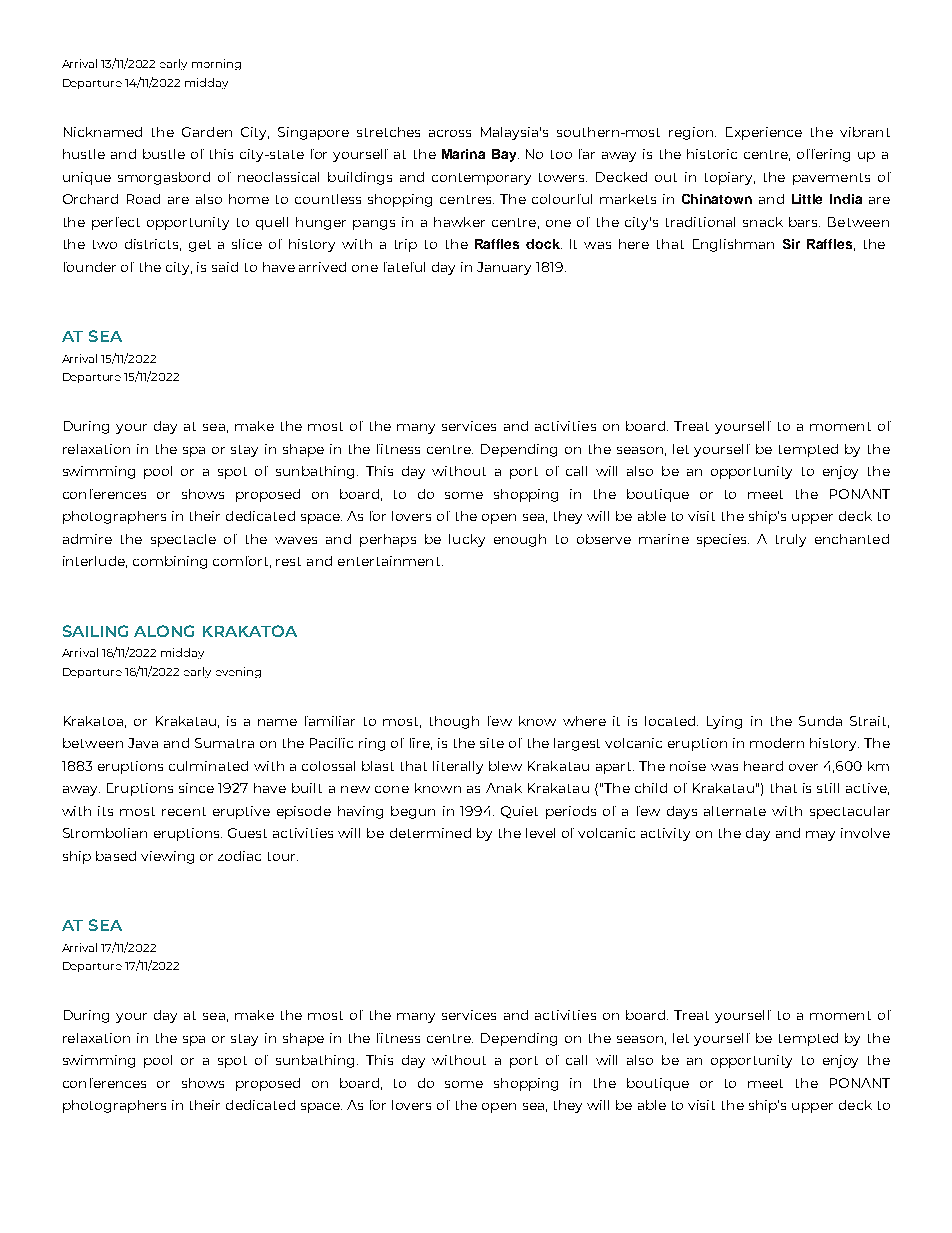  I want to click on truly, so click(791, 540).
